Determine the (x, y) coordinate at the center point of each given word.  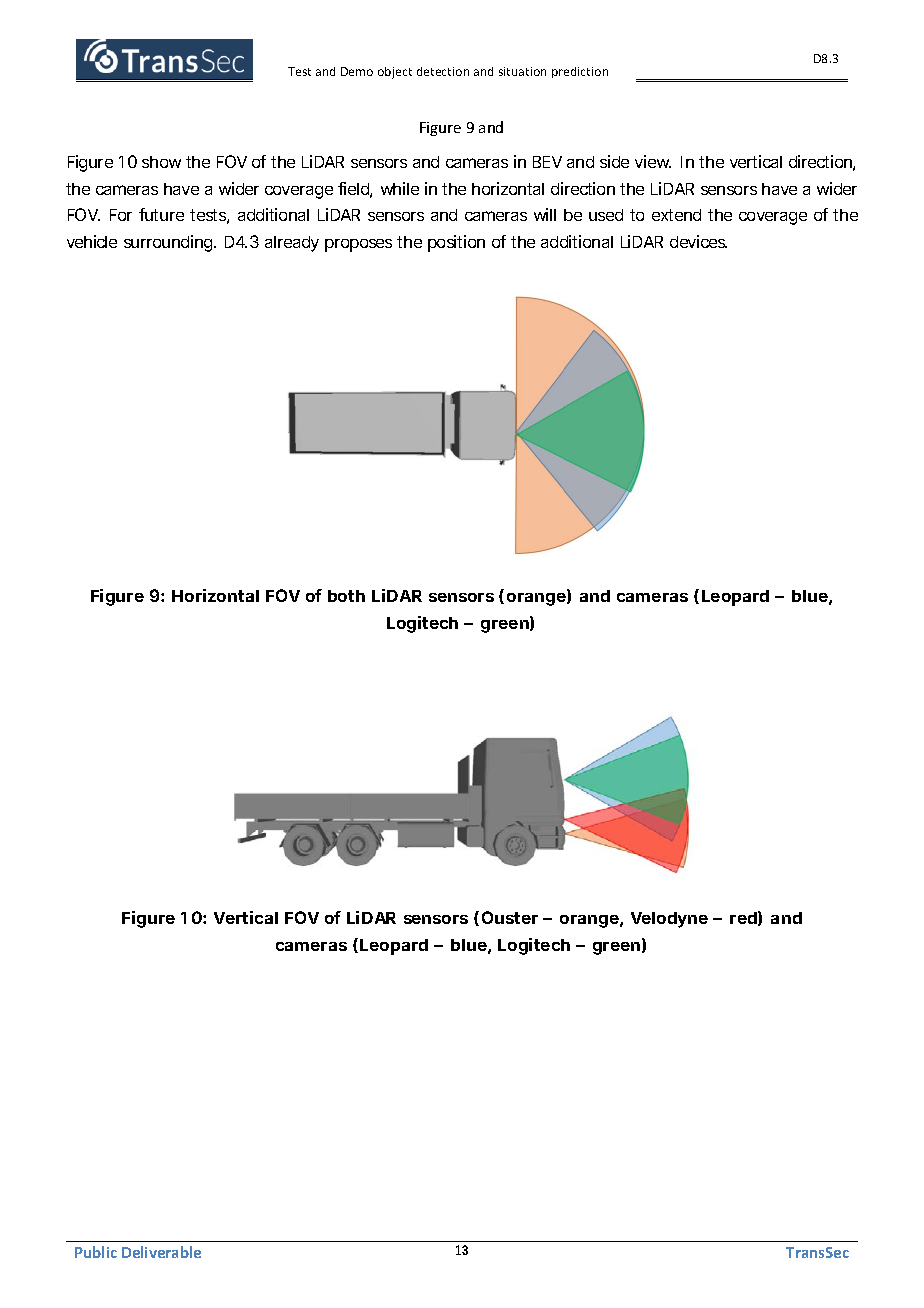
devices (698, 241)
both (346, 596)
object (395, 73)
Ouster (510, 917)
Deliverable (161, 1252)
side (614, 161)
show (161, 162)
